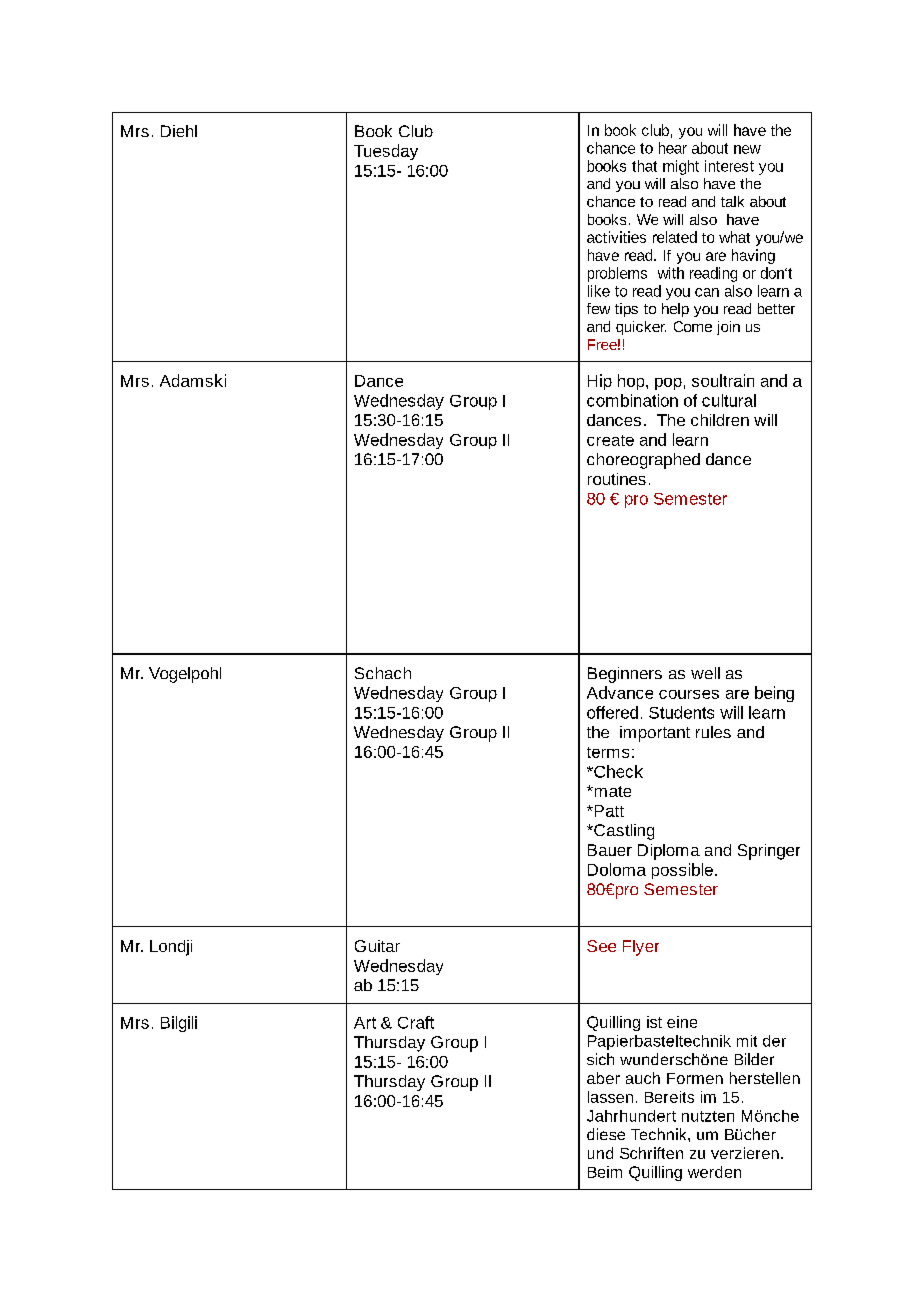 The width and height of the image is (924, 1310). What do you see at coordinates (365, 1023) in the image?
I see `Art` at bounding box center [365, 1023].
